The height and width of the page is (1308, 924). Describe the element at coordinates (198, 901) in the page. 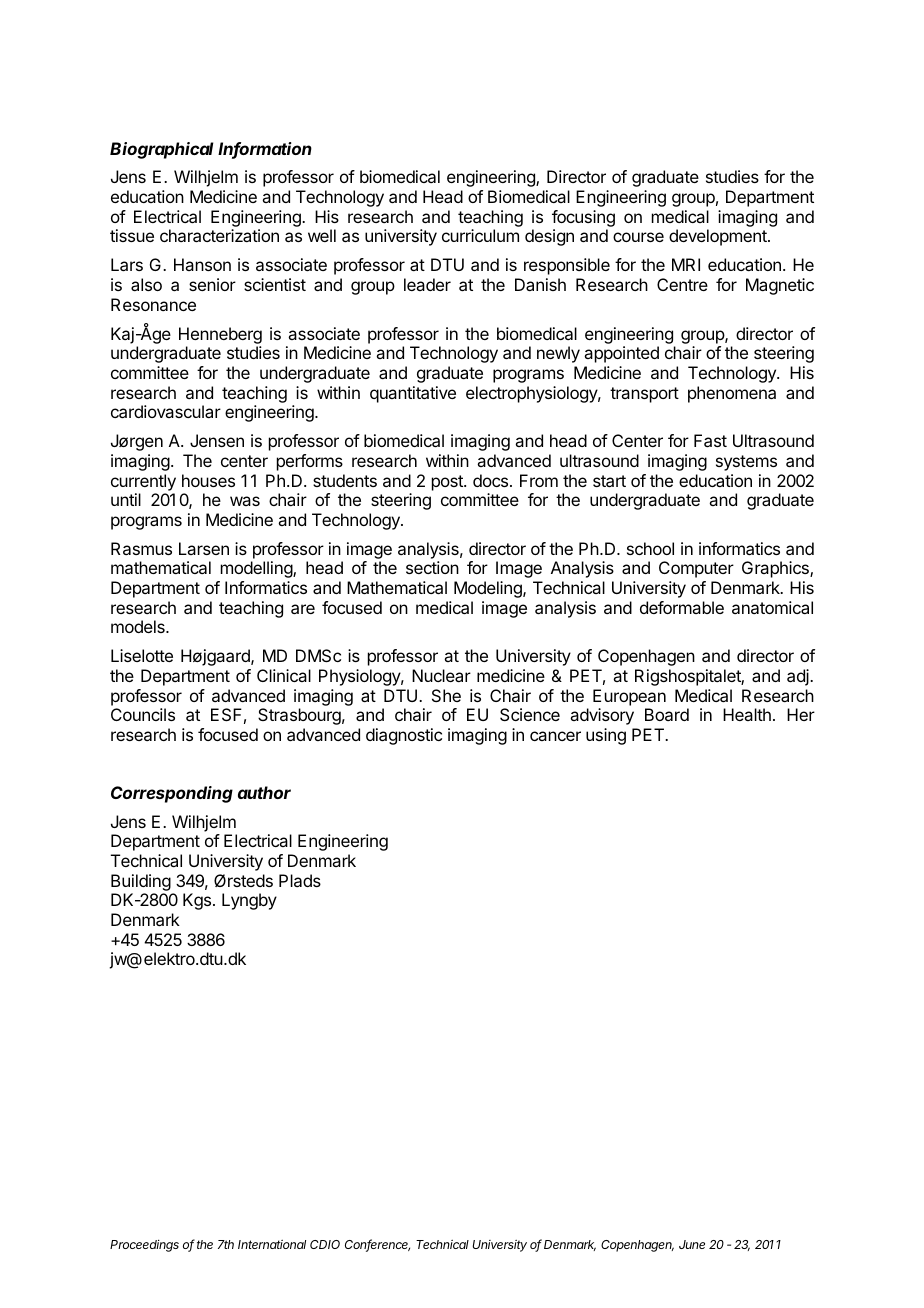

I see `Kgs` at that location.
